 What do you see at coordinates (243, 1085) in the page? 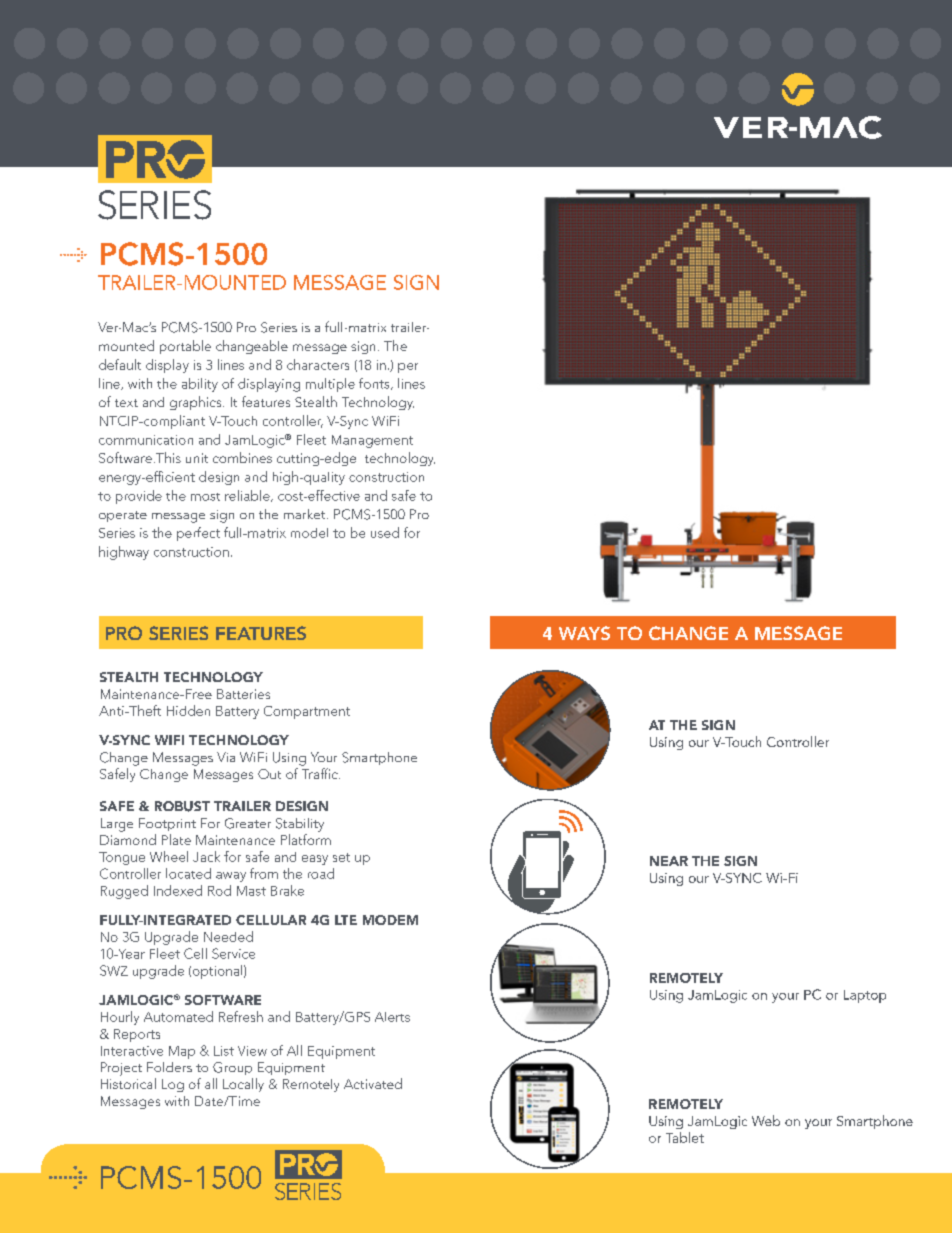
I see `Locally` at bounding box center [243, 1085].
